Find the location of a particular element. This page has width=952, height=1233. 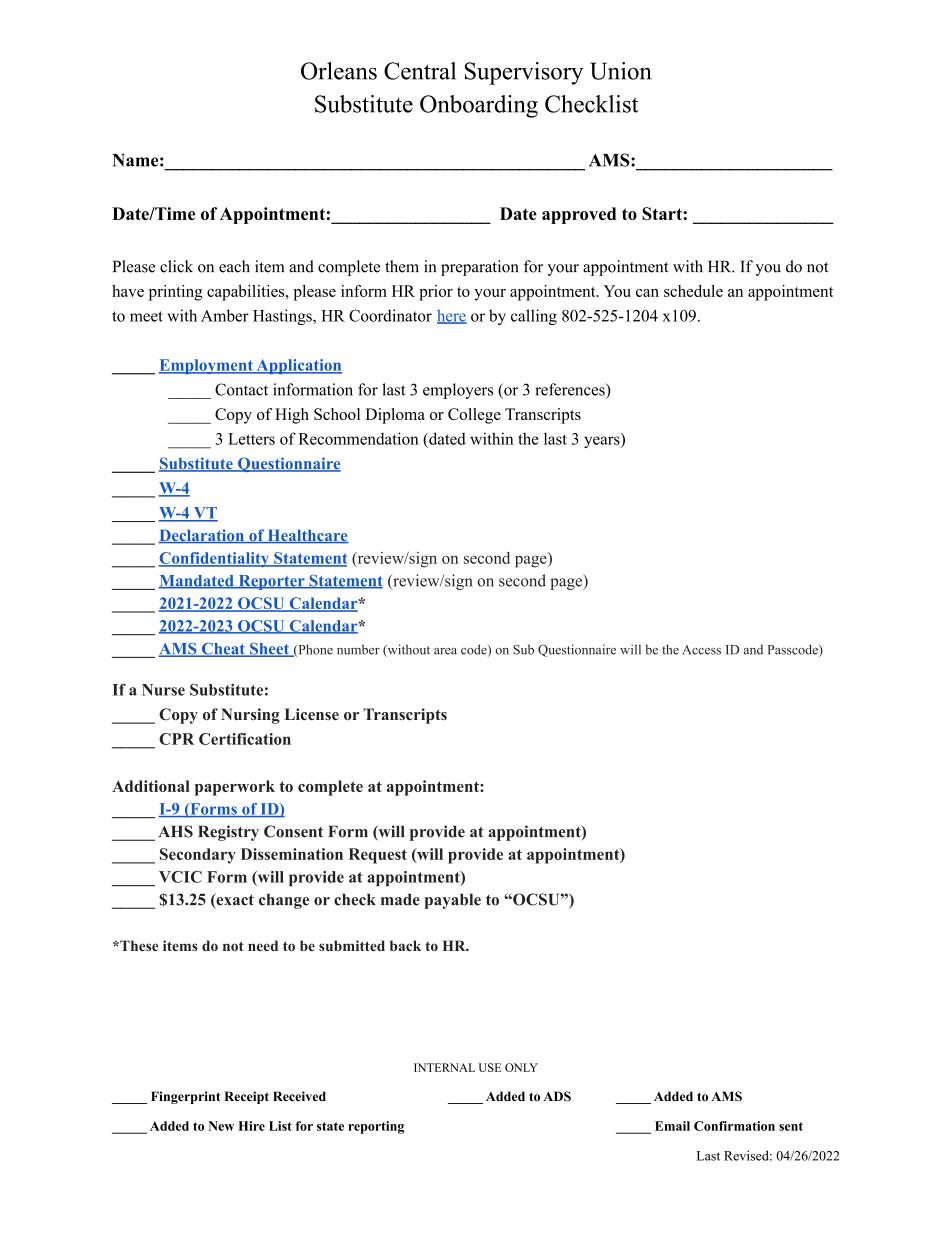

Letters is located at coordinates (251, 439).
